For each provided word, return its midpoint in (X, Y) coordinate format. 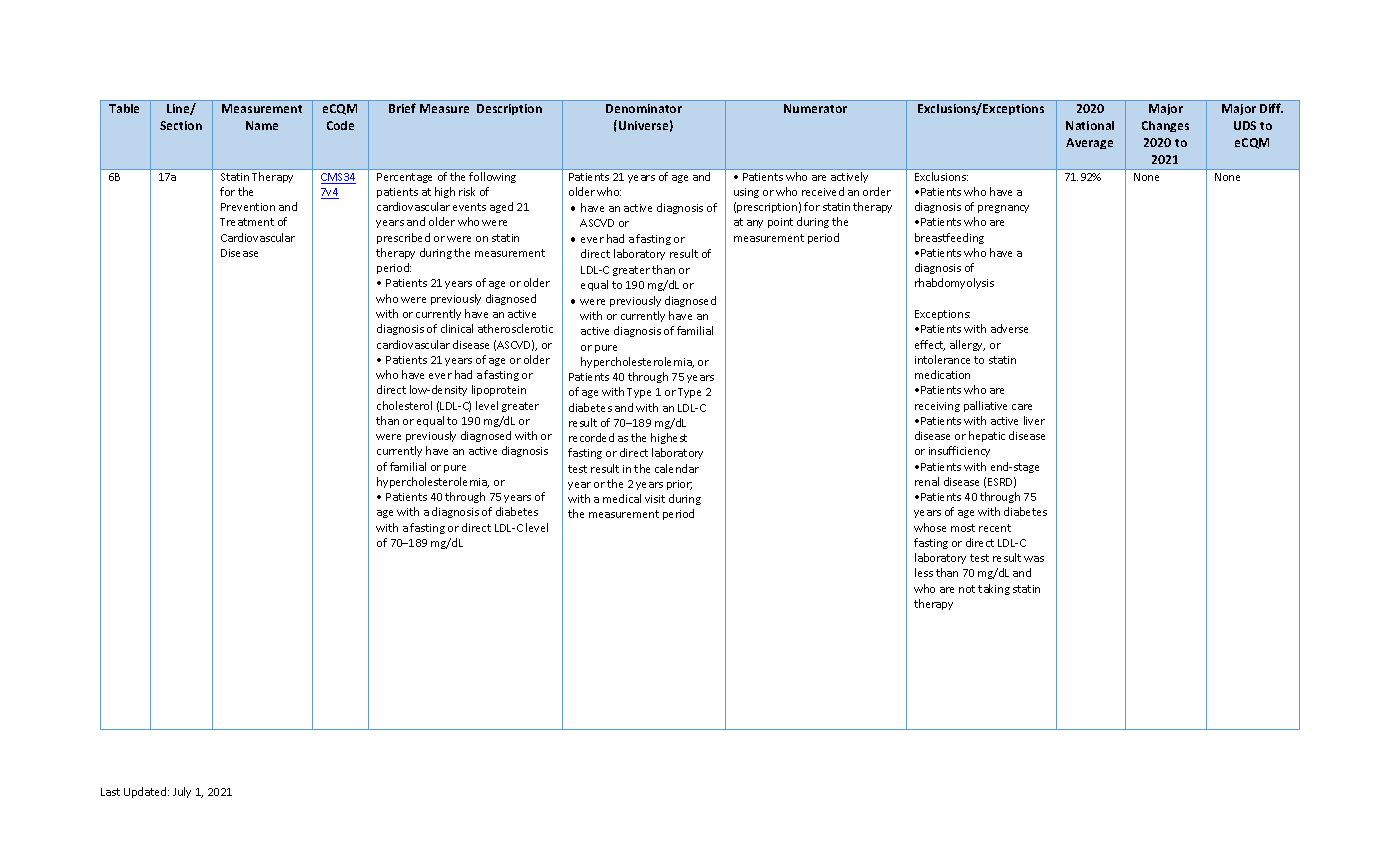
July (182, 792)
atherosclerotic (515, 328)
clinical (457, 328)
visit (655, 499)
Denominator (644, 108)
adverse (1009, 328)
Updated (146, 792)
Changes (1165, 126)
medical (622, 498)
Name (262, 125)
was (1034, 559)
